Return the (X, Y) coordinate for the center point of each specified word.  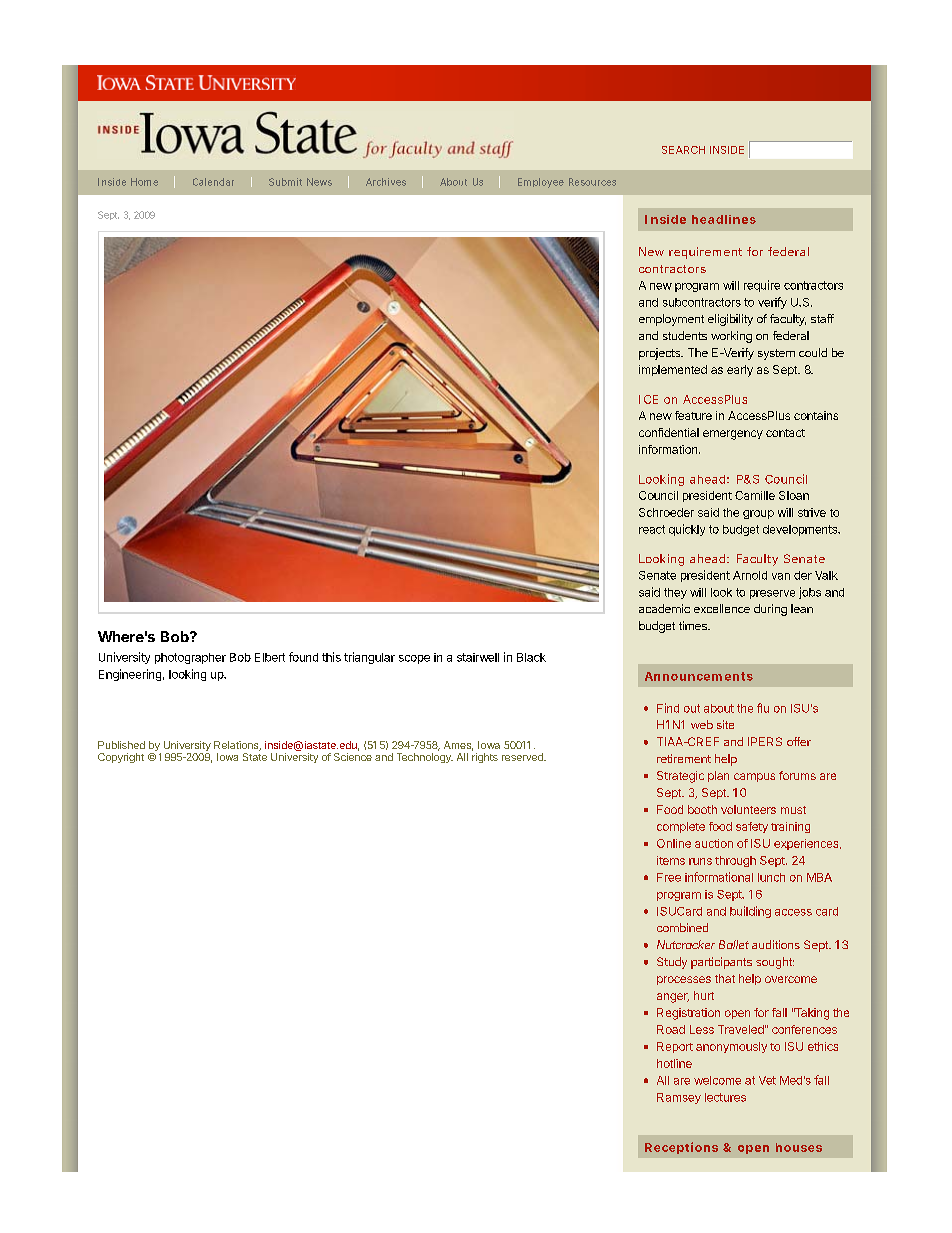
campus (754, 777)
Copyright (121, 758)
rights (485, 758)
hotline (674, 1063)
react (652, 529)
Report (675, 1047)
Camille (755, 495)
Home (144, 182)
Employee (541, 183)
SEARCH (683, 150)
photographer (190, 658)
